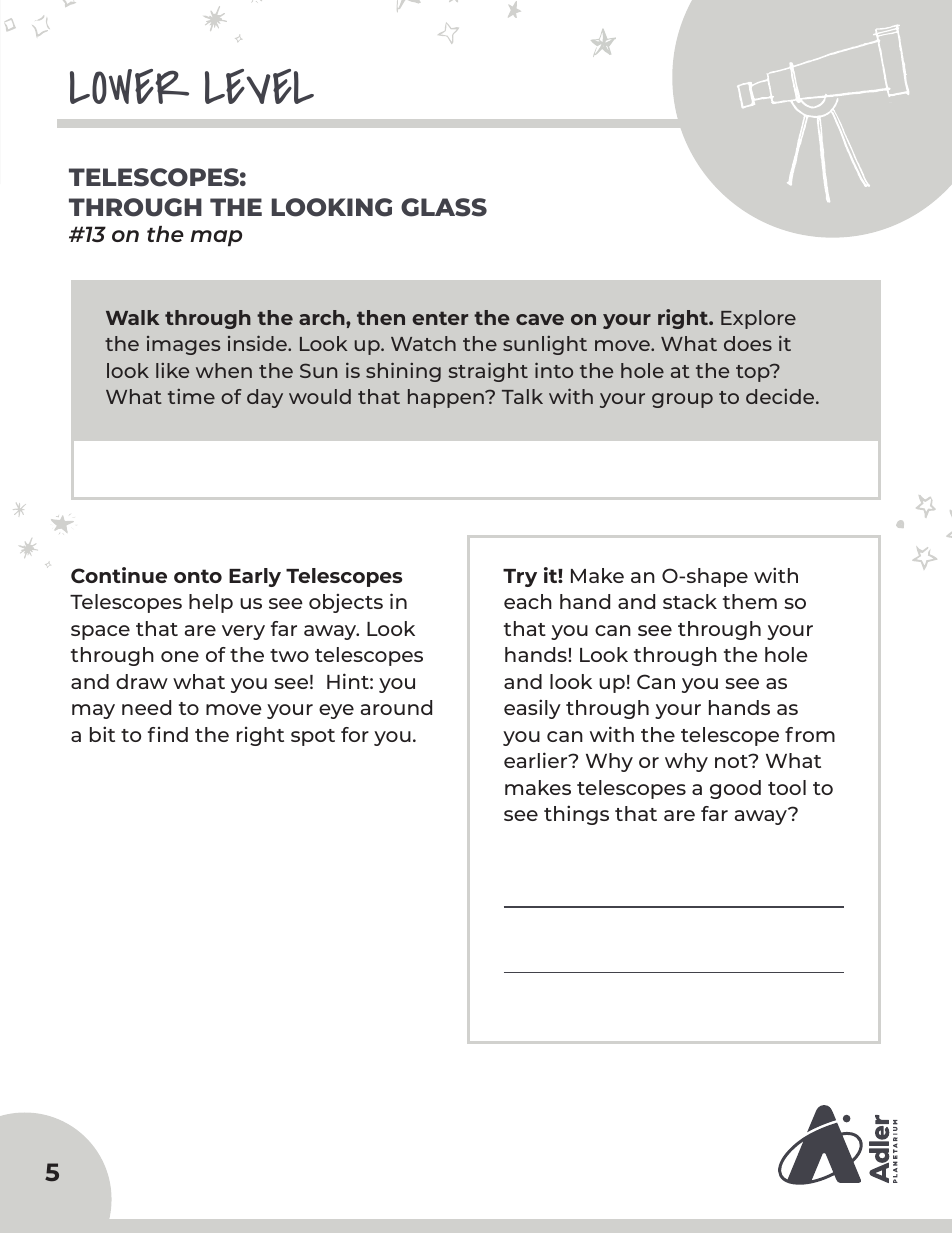  I want to click on Explore, so click(758, 319).
